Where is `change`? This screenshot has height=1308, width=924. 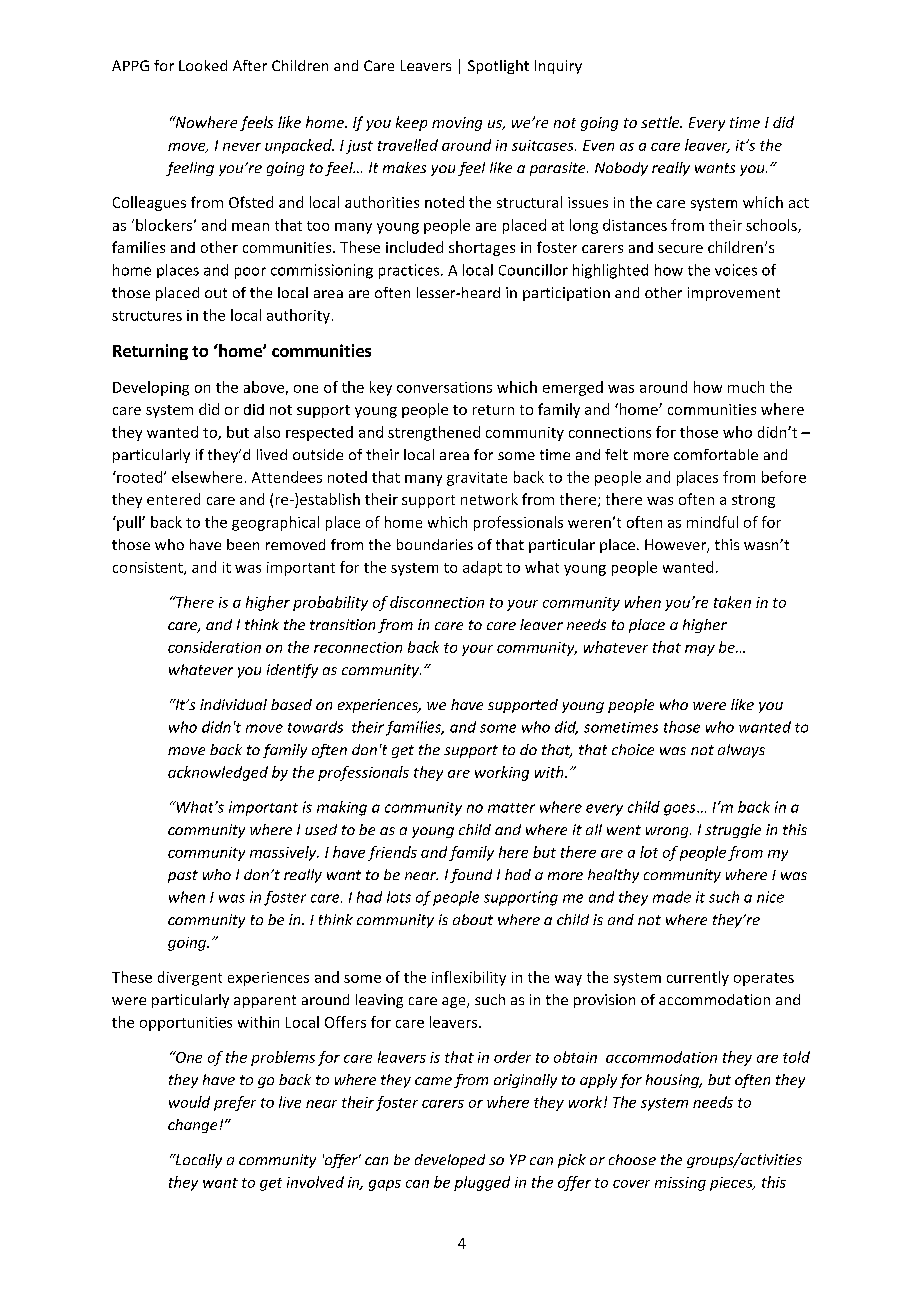
change is located at coordinates (192, 1126).
